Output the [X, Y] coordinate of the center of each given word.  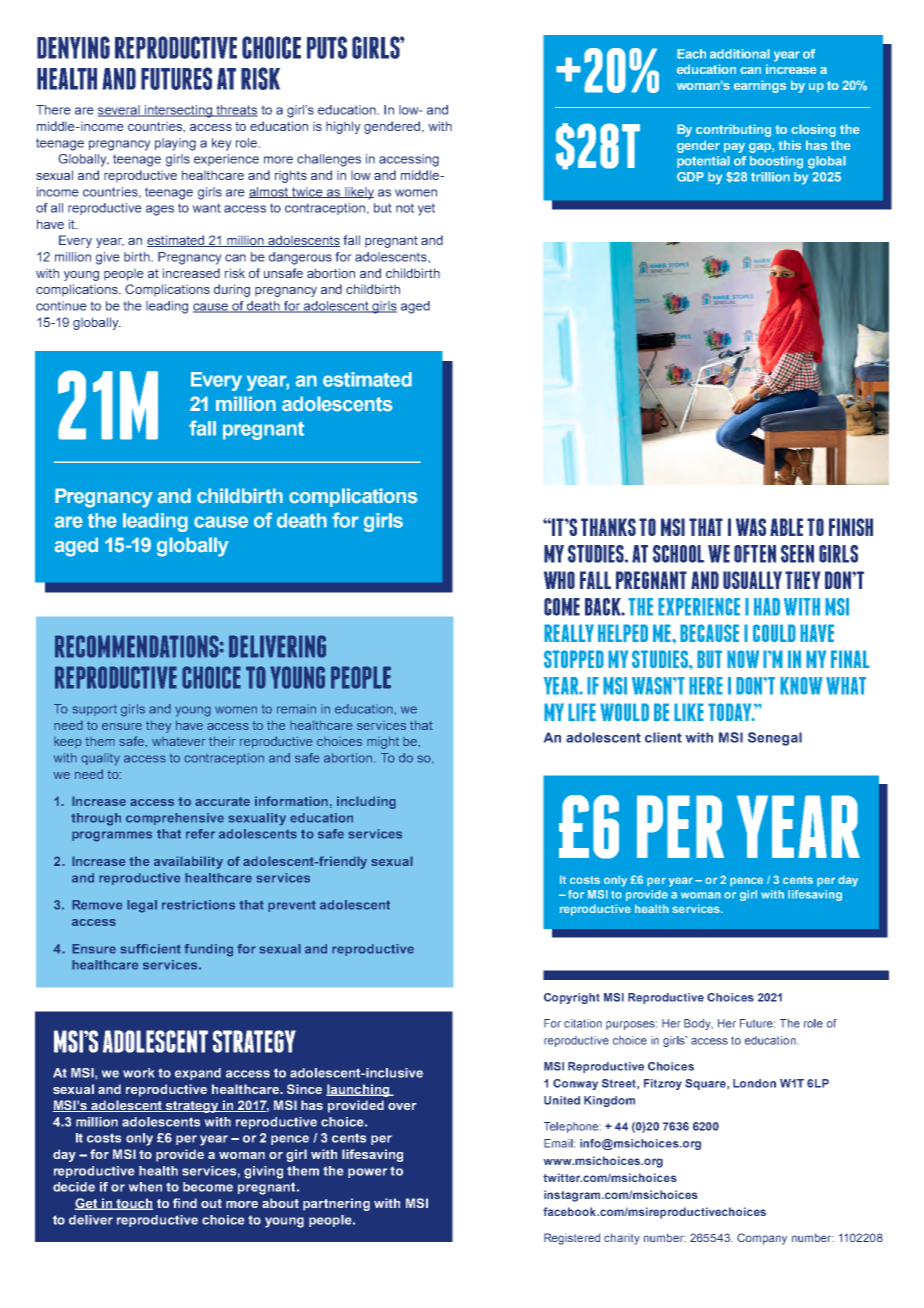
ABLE [786, 527]
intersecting [179, 111]
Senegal [775, 739]
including [366, 802]
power [367, 1173]
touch [133, 1204]
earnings [760, 86]
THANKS [608, 527]
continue [61, 306]
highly [343, 127]
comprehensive [175, 819]
